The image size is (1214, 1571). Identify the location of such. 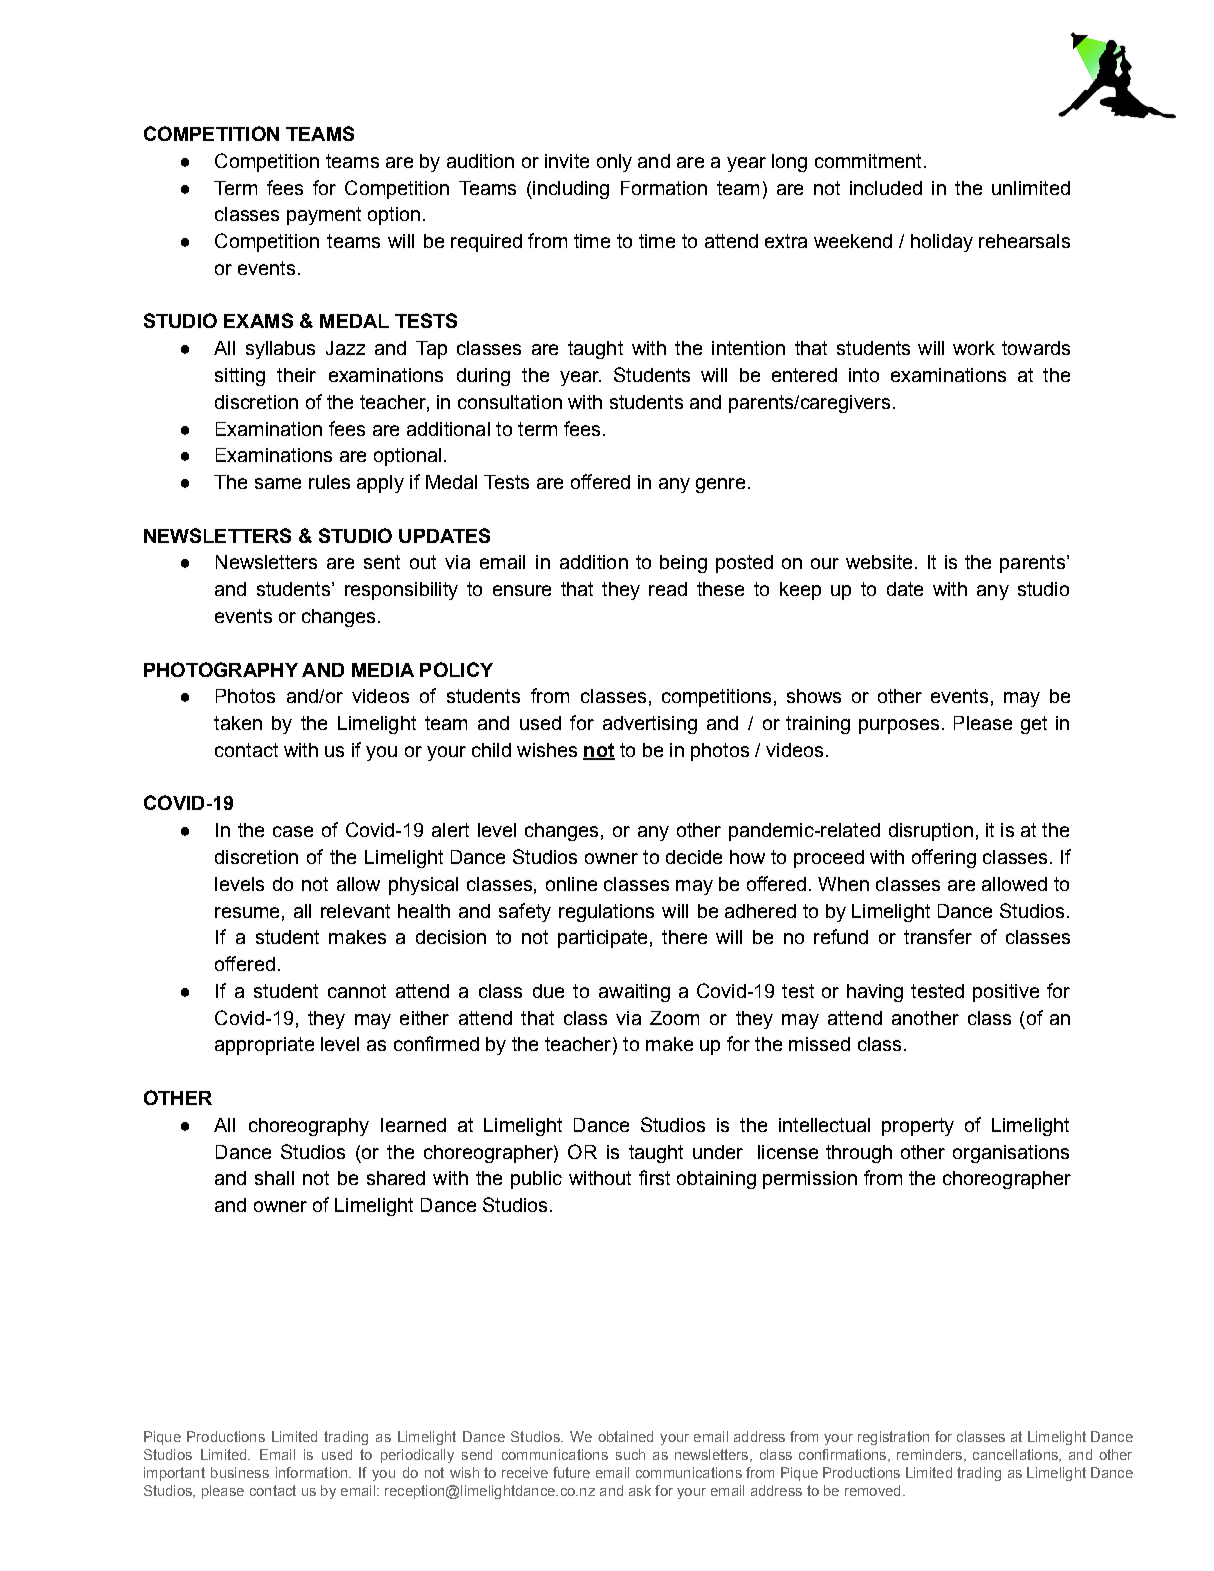
(630, 1454).
